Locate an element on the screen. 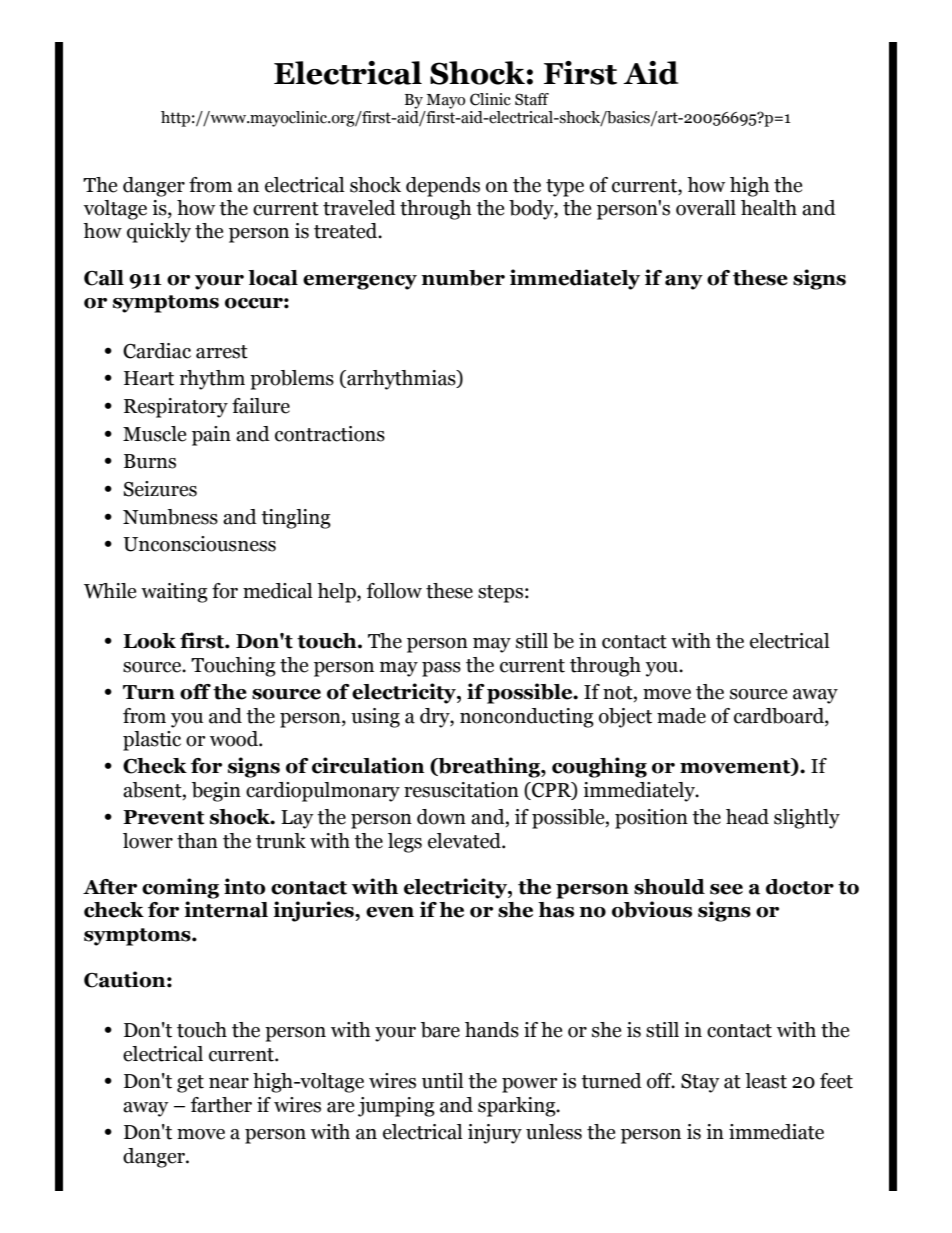  quickly is located at coordinates (159, 233).
